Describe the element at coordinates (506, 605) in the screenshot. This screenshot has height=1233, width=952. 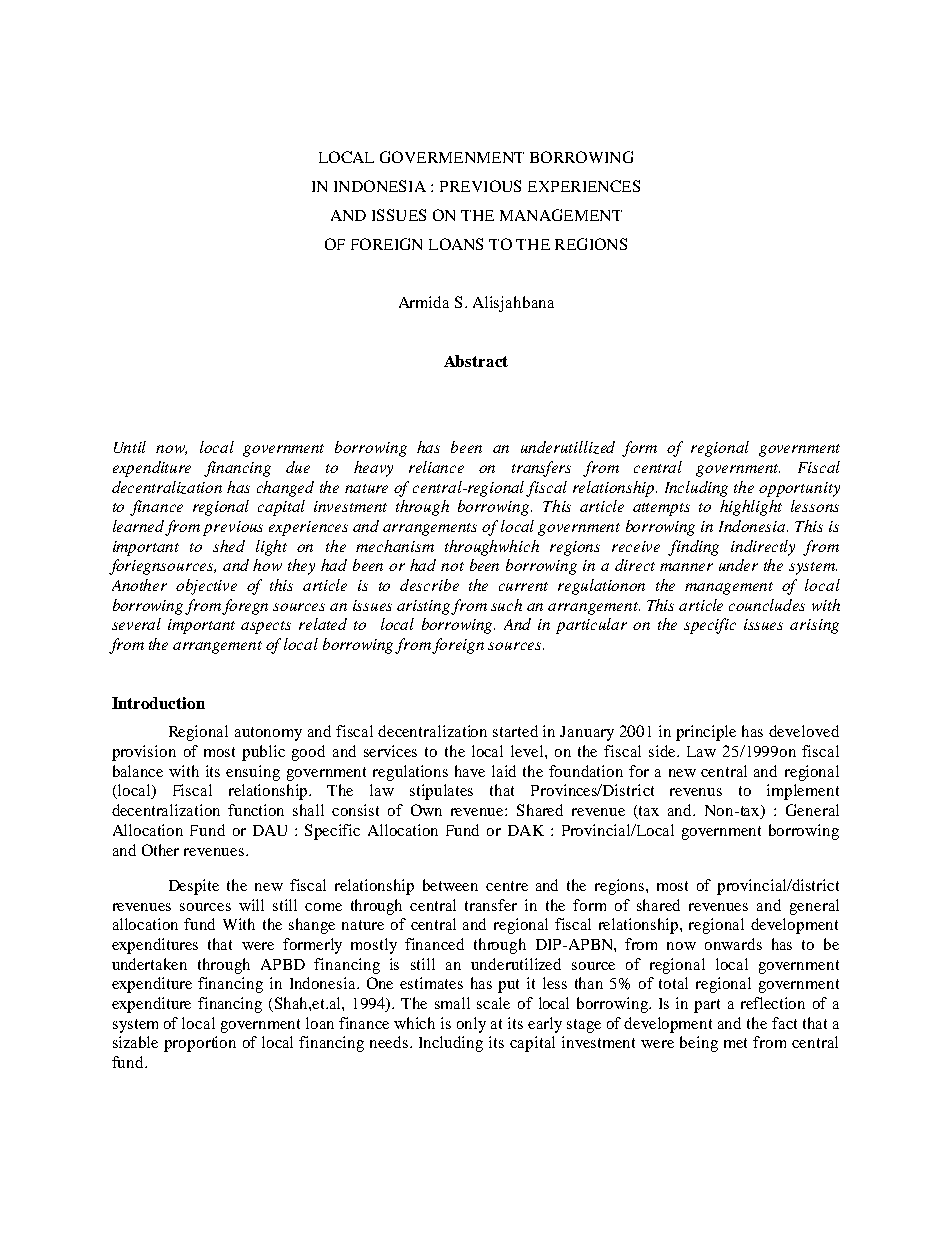
I see `such` at that location.
